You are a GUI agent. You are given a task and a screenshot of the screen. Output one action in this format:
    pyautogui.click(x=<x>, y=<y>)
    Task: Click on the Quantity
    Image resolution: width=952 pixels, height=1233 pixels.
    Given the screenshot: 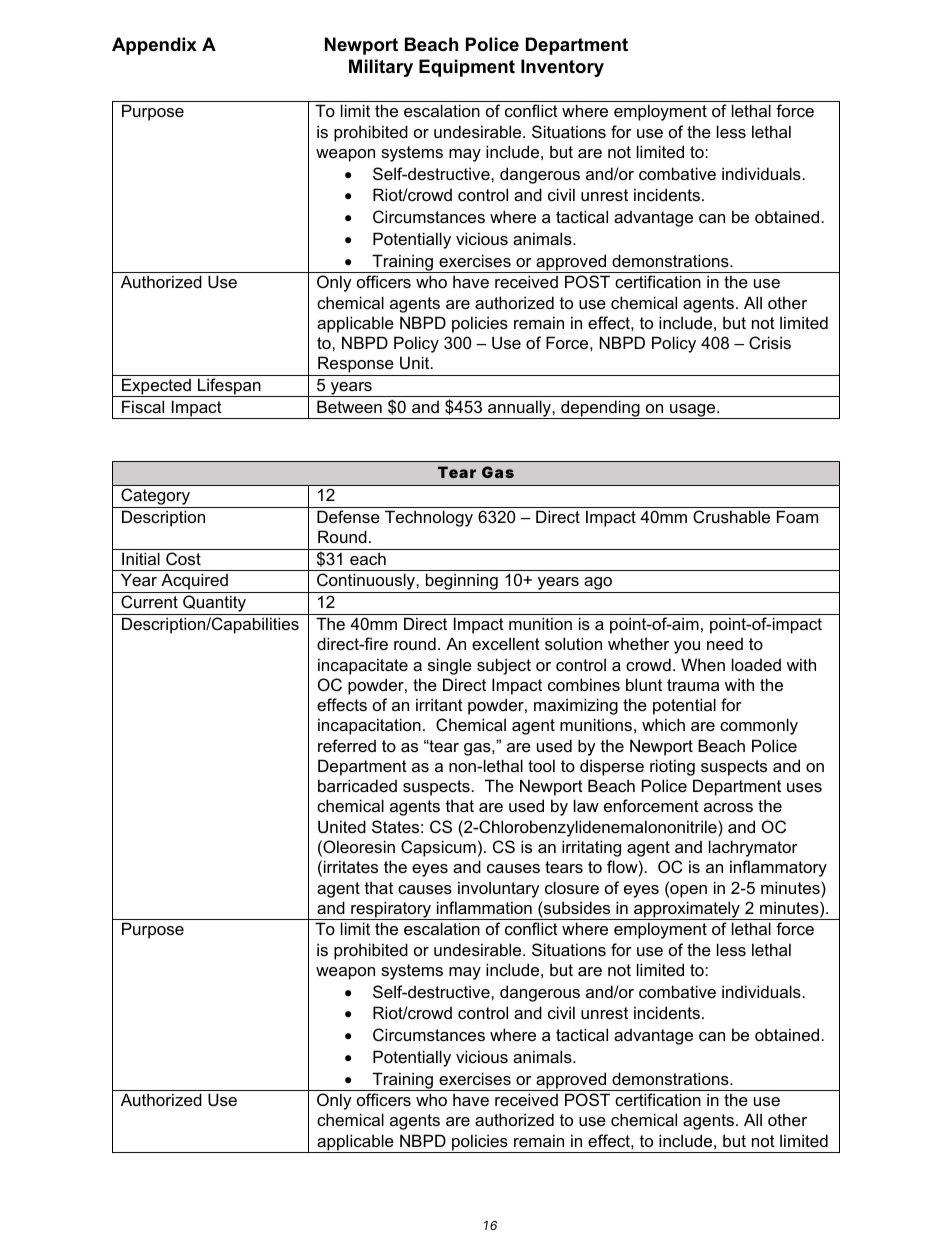 What is the action you would take?
    pyautogui.click(x=215, y=605)
